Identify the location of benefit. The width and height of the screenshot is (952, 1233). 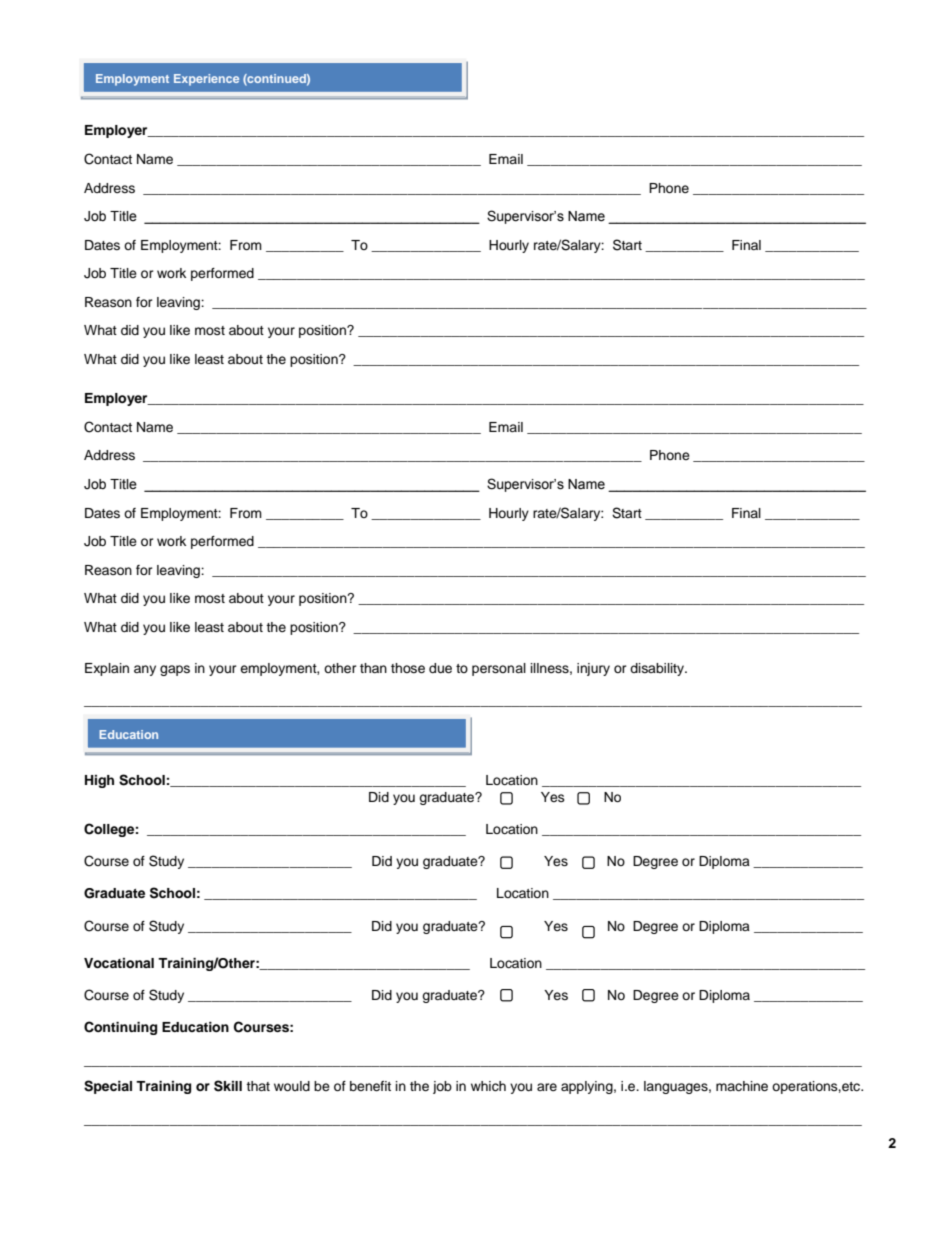
(370, 1086).
